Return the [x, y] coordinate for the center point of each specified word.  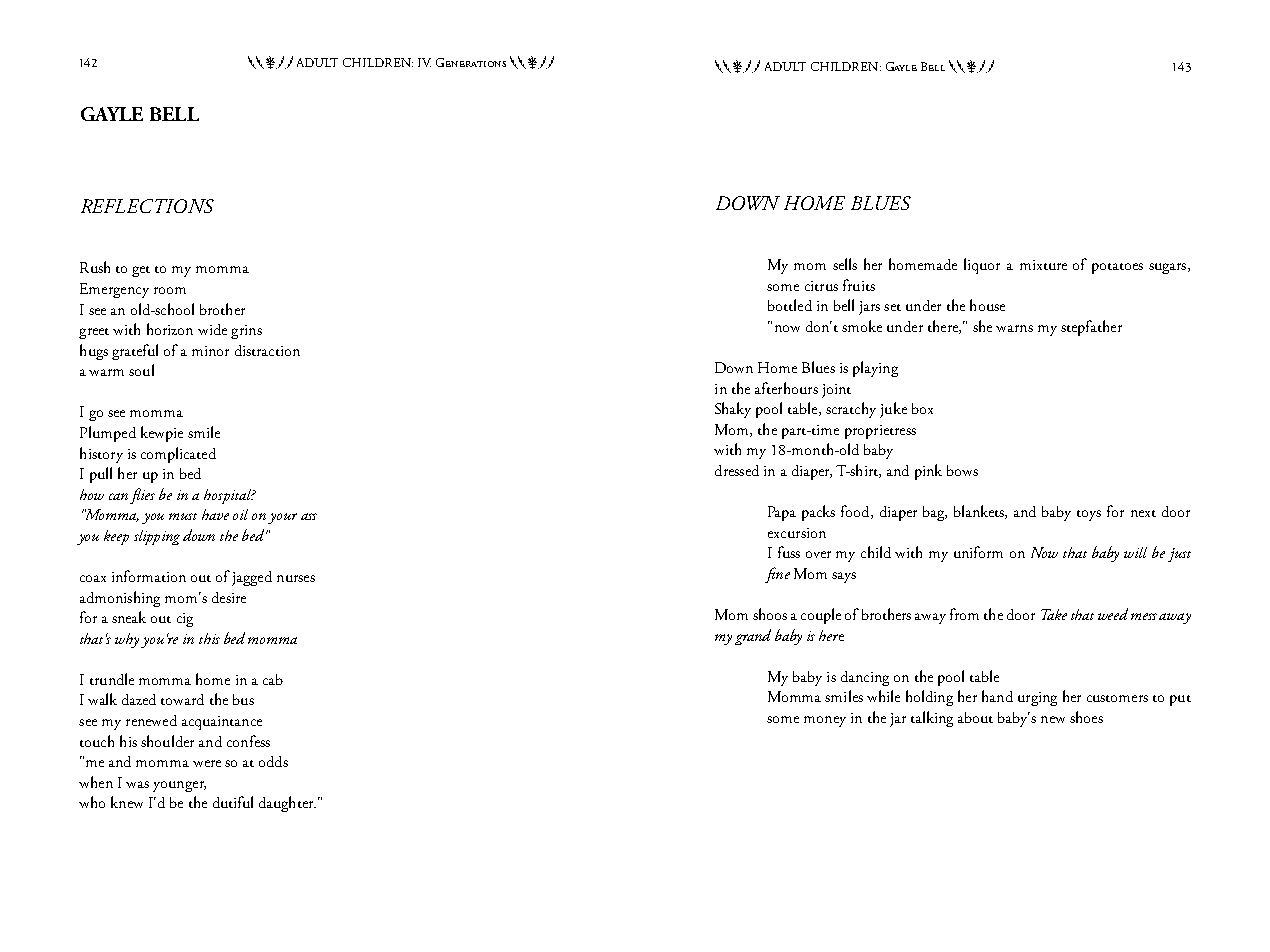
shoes [1086, 717]
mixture [1043, 265]
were [207, 763]
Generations [471, 62]
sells [845, 264]
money [825, 721]
